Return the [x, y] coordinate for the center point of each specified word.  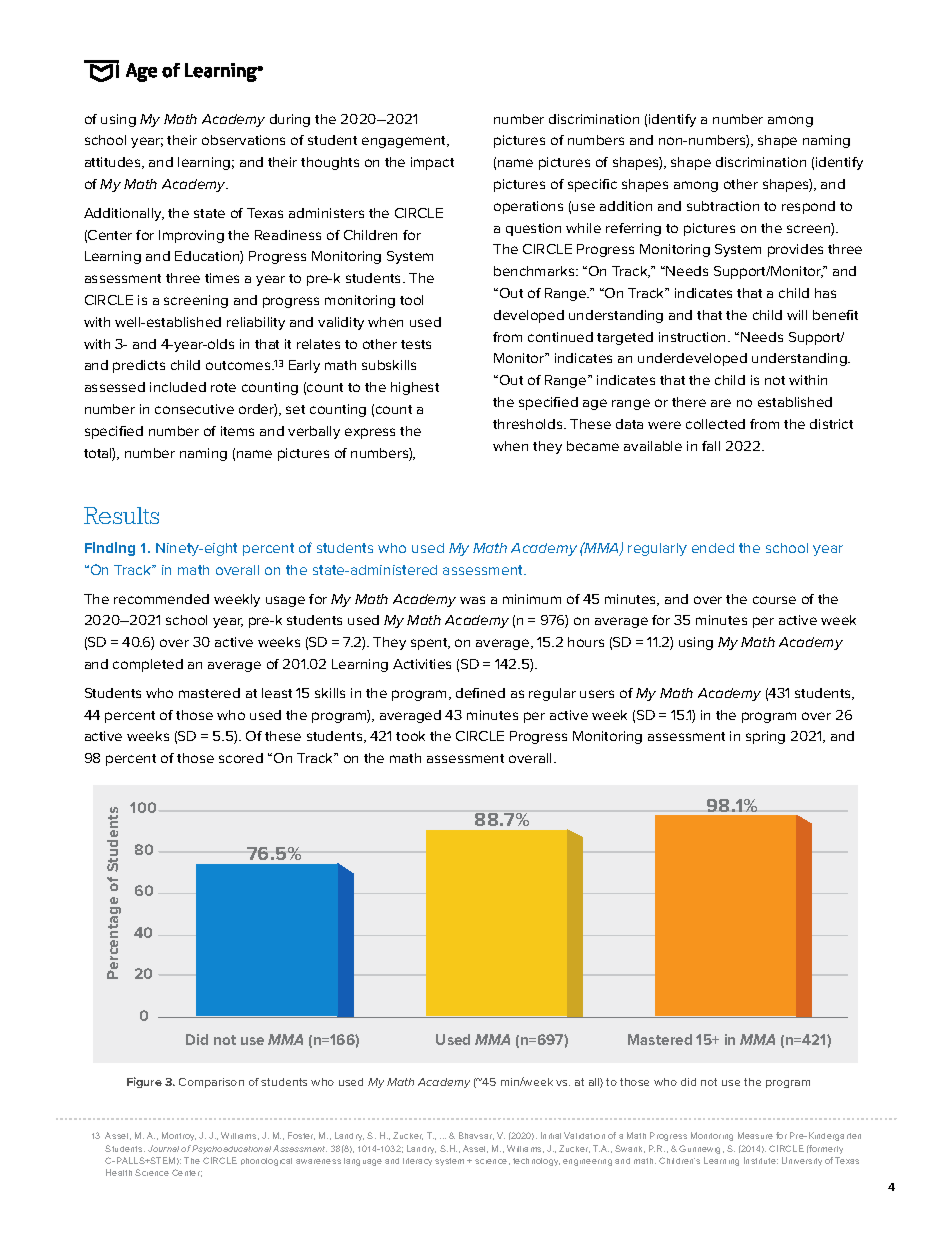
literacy [417, 1162]
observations [243, 140]
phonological [266, 1162]
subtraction [723, 206]
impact [432, 163]
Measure [755, 1135]
